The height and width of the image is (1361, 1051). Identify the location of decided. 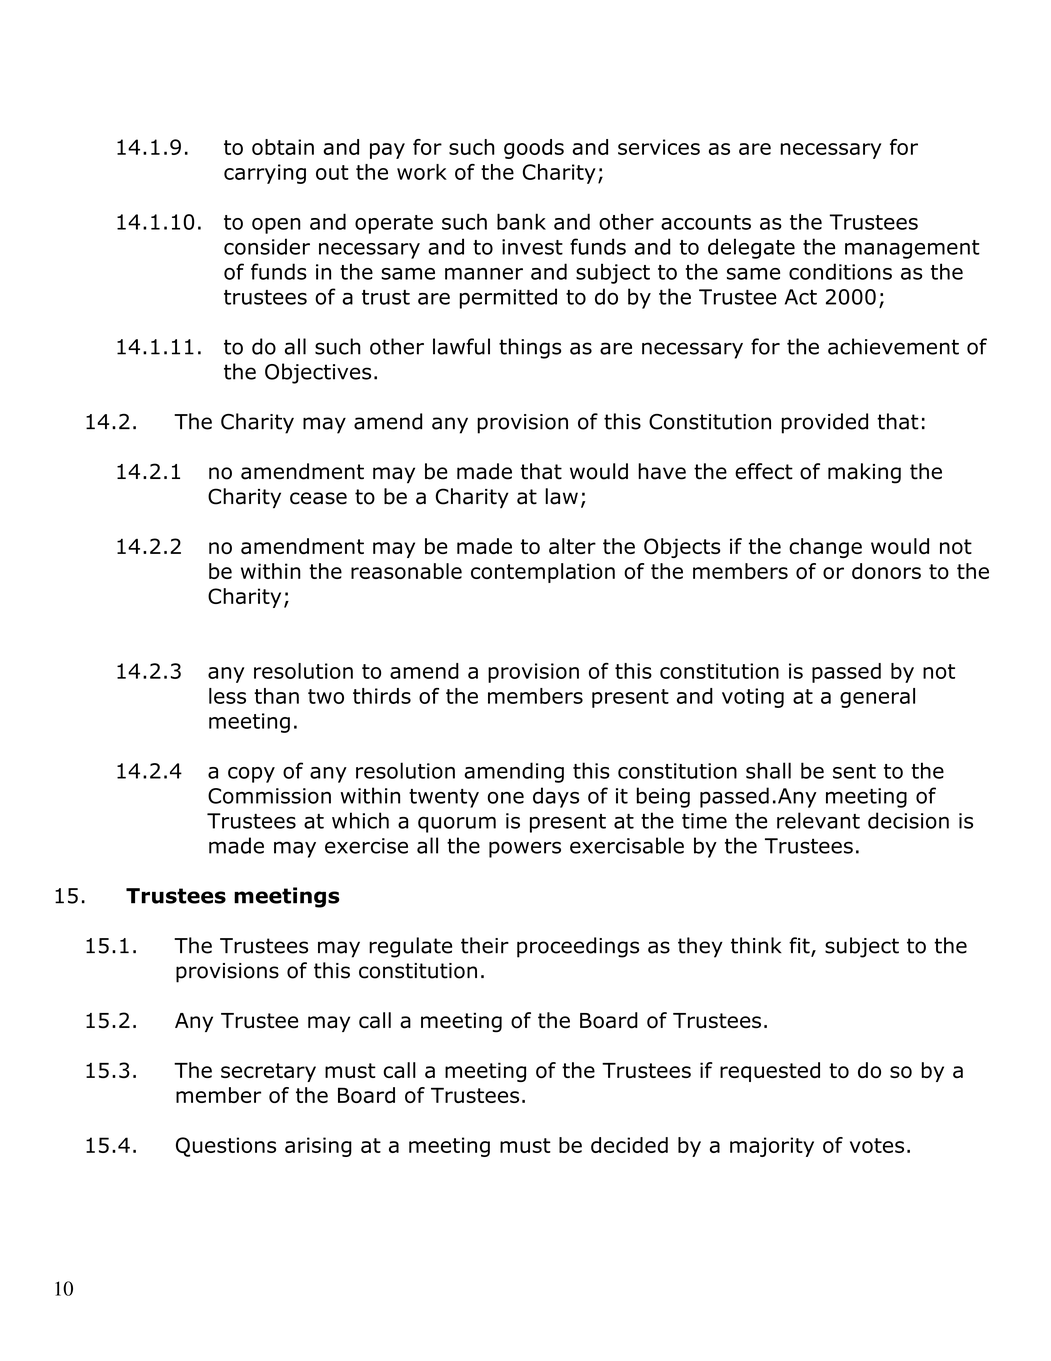
(629, 1145).
